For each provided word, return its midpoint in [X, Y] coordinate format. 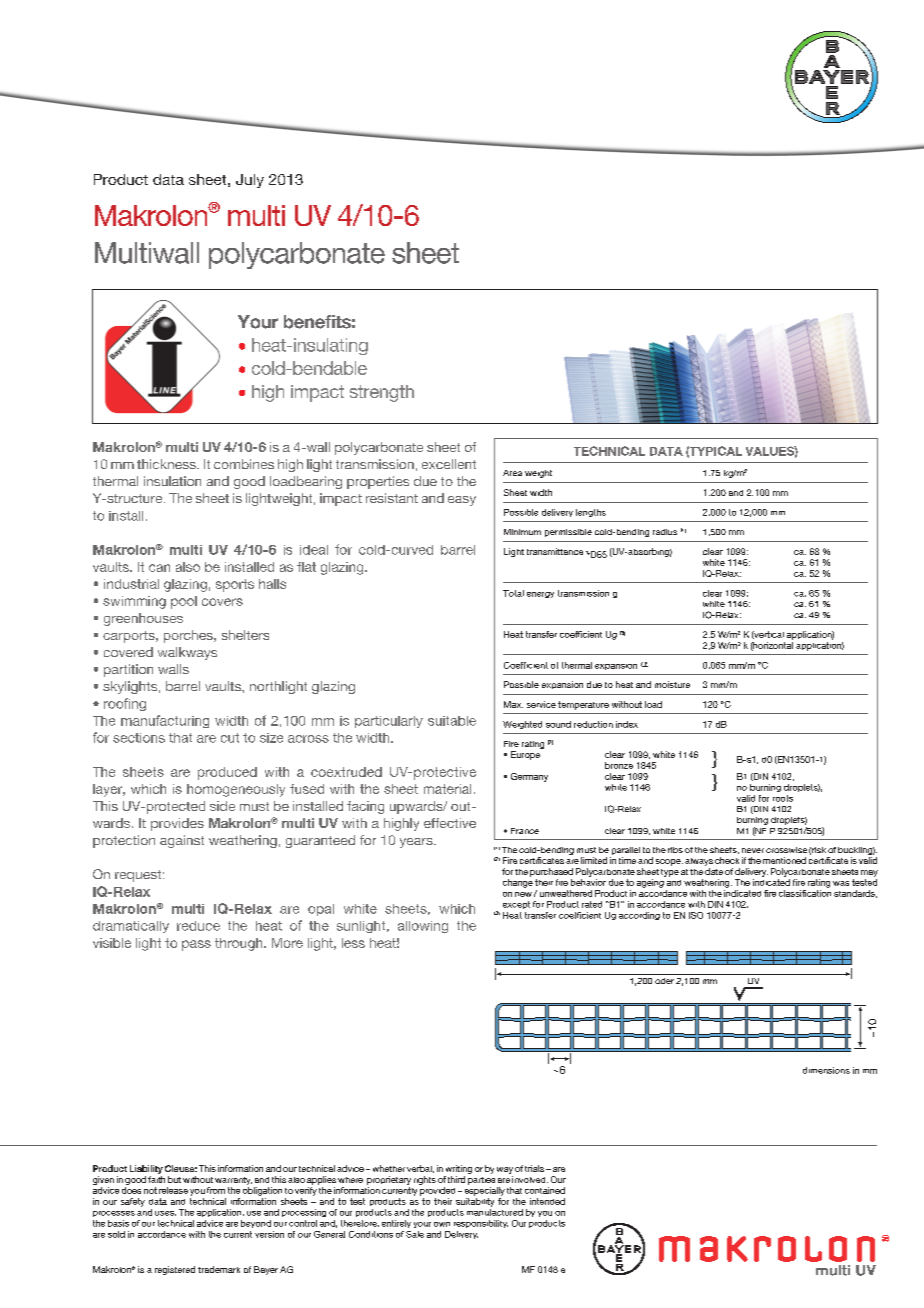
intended [547, 1201]
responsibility [481, 1224]
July [250, 181]
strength [382, 393]
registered [175, 1270]
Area [512, 473]
